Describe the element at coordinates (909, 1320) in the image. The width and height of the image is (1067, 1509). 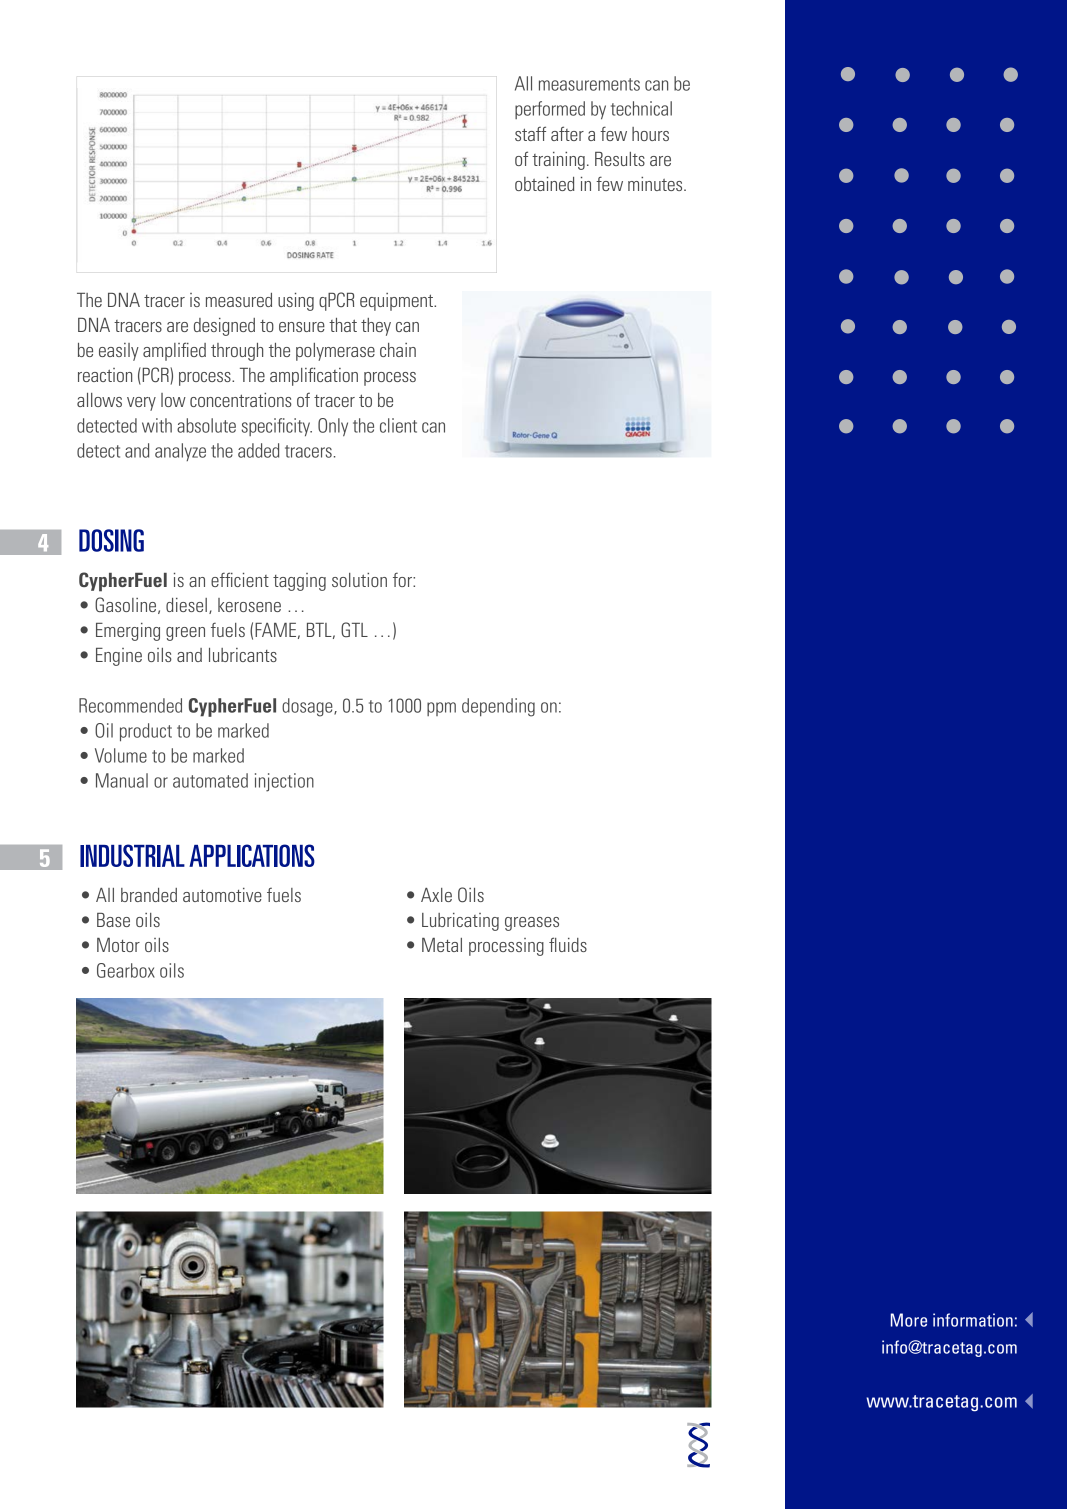
I see `More` at that location.
